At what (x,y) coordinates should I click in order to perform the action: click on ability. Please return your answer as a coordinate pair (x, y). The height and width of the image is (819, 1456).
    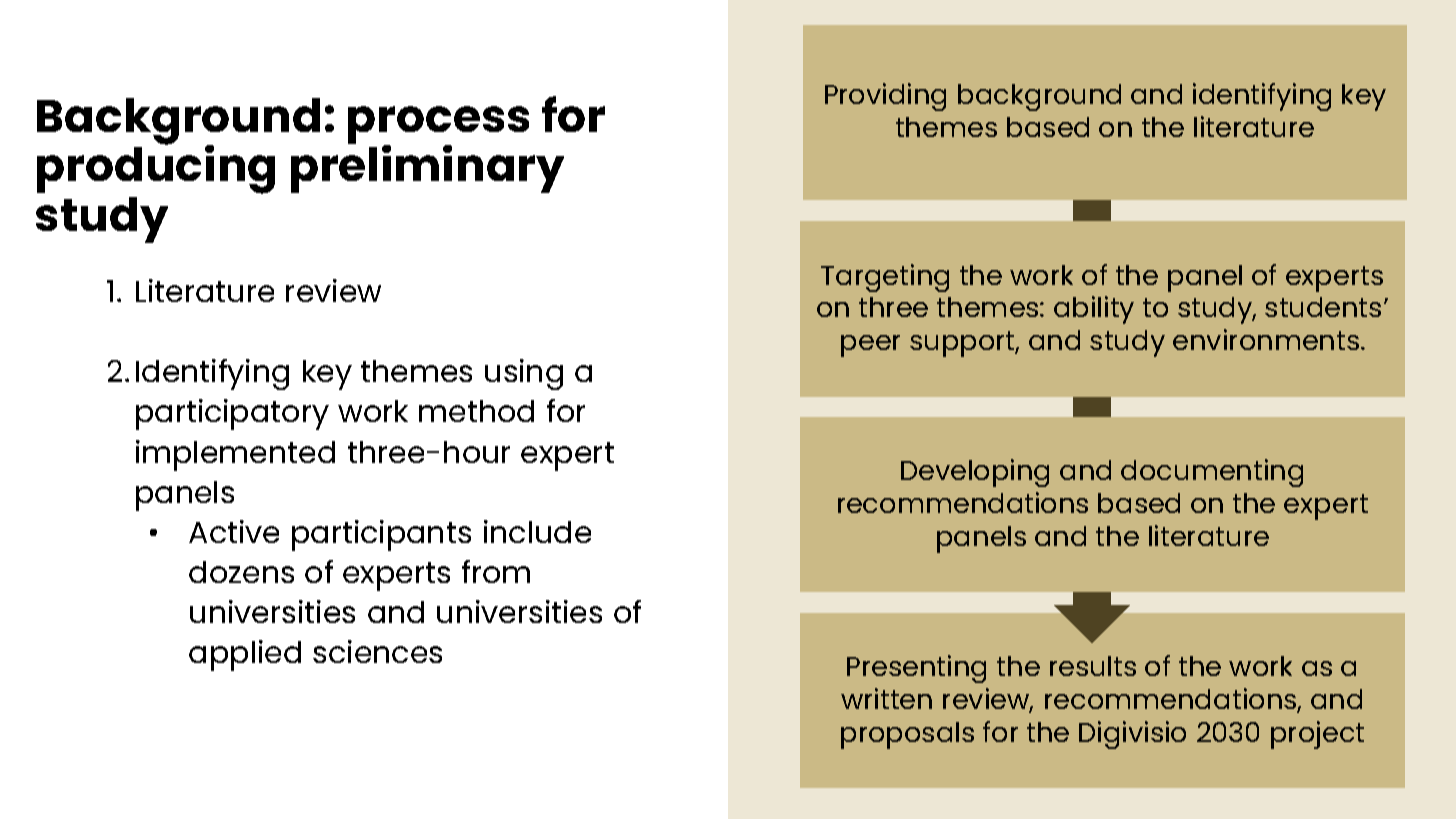
    Looking at the image, I should click on (1094, 310).
